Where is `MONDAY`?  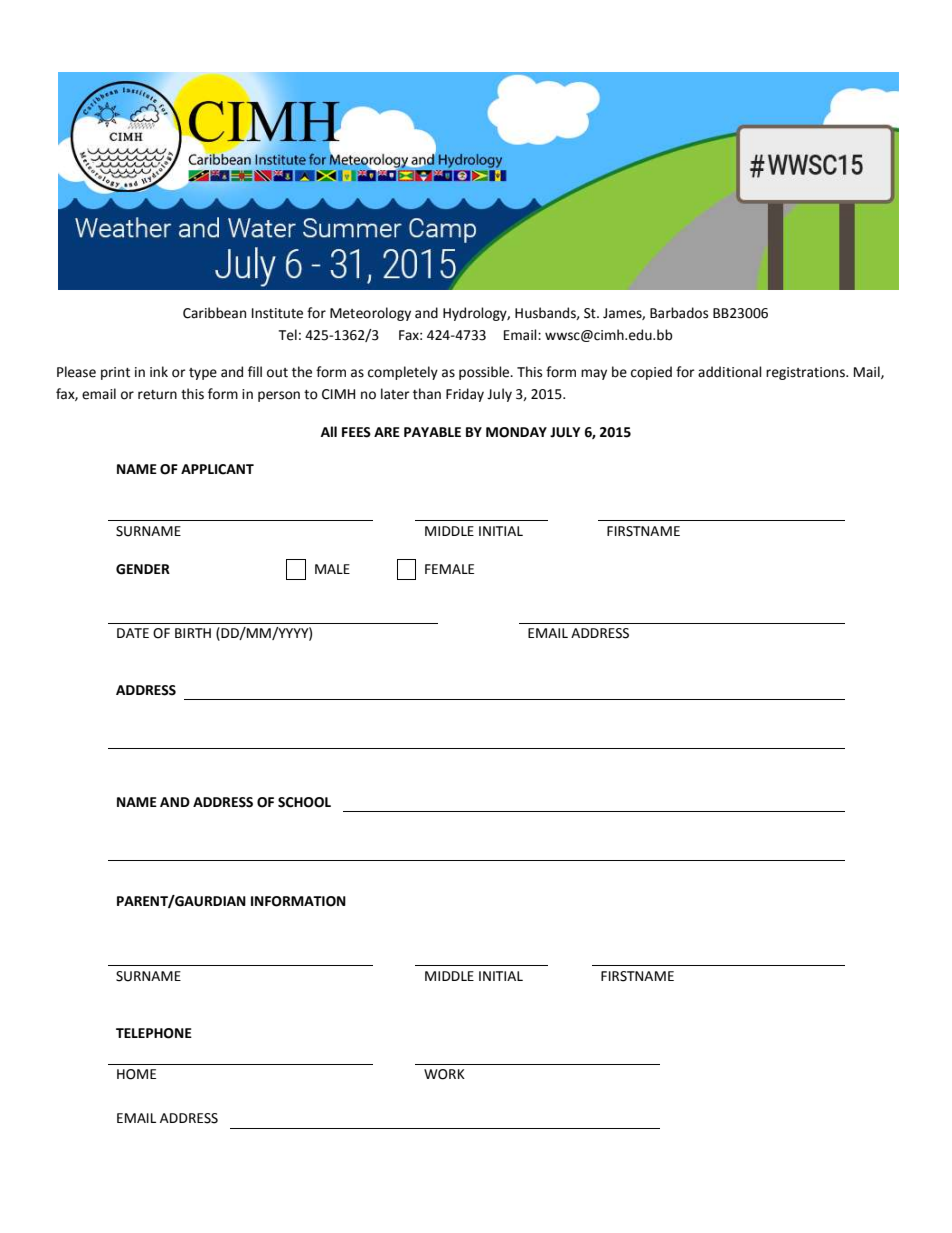 MONDAY is located at coordinates (516, 432).
